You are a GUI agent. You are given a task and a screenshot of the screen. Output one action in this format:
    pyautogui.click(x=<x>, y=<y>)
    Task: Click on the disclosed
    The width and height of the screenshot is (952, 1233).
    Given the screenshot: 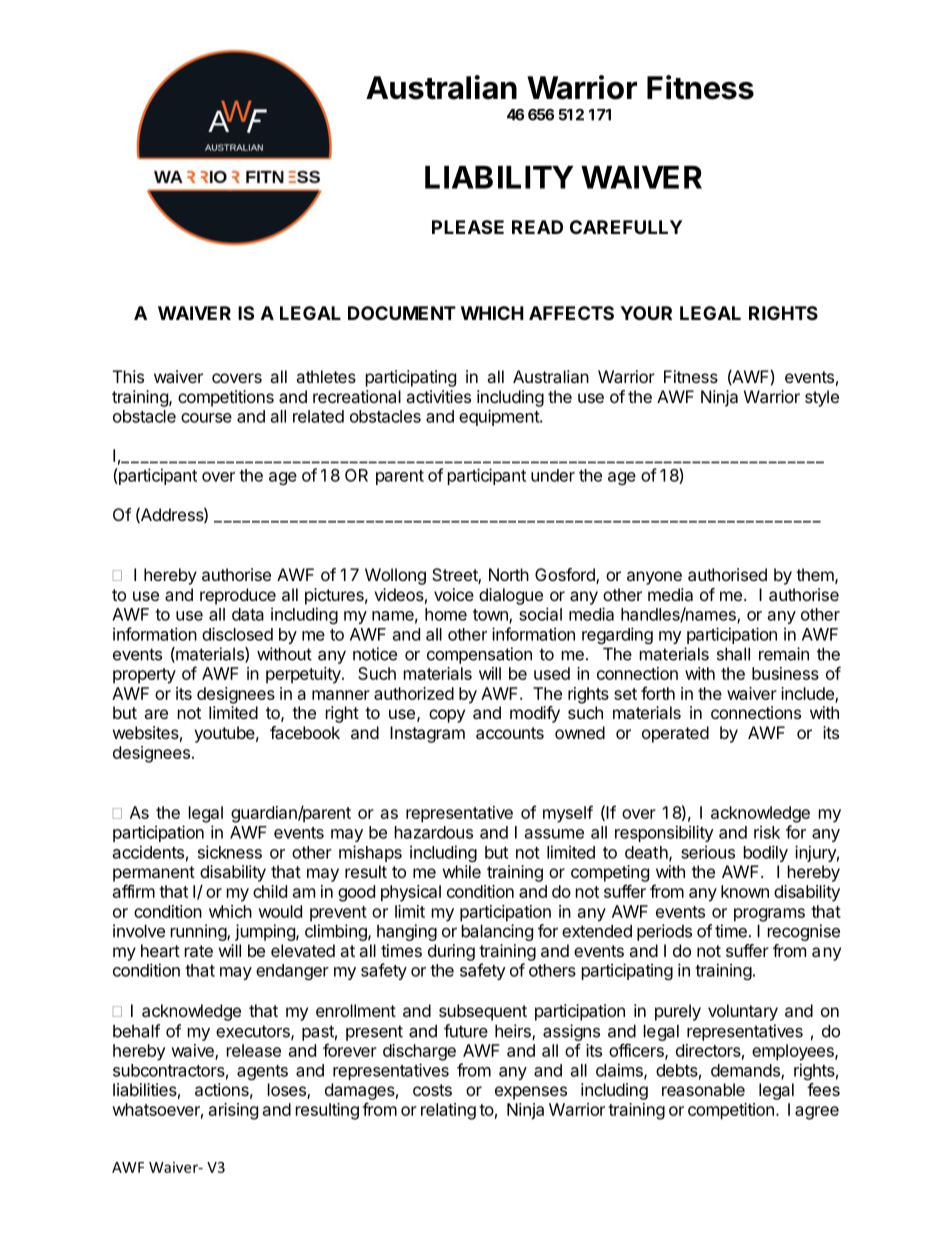 What is the action you would take?
    pyautogui.click(x=237, y=634)
